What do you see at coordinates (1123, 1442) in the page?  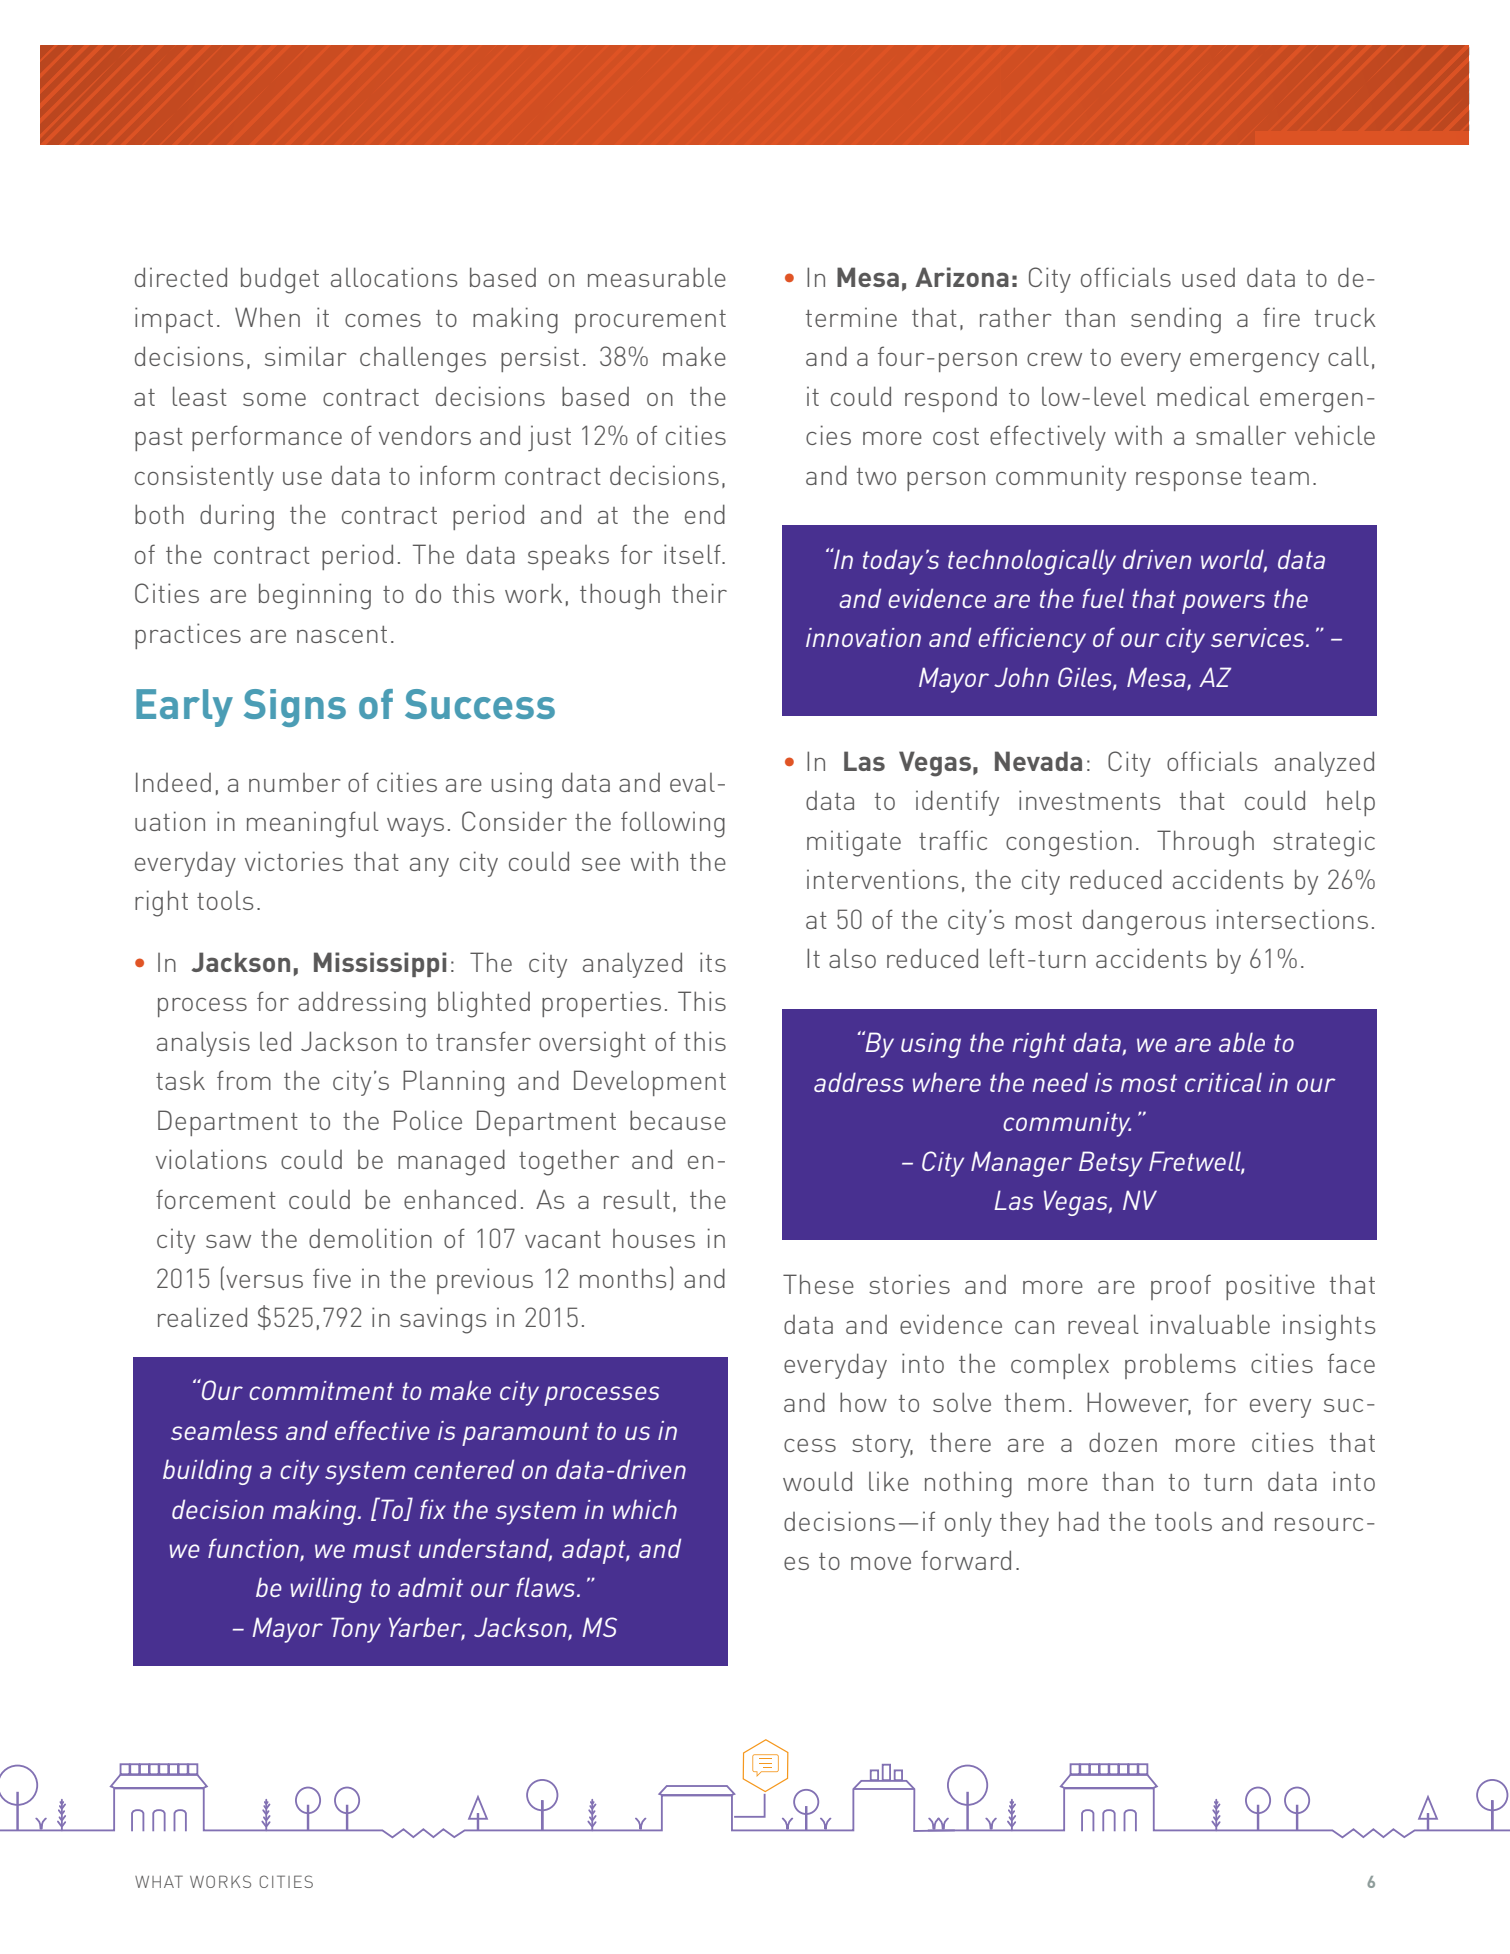 I see `dozen` at bounding box center [1123, 1442].
